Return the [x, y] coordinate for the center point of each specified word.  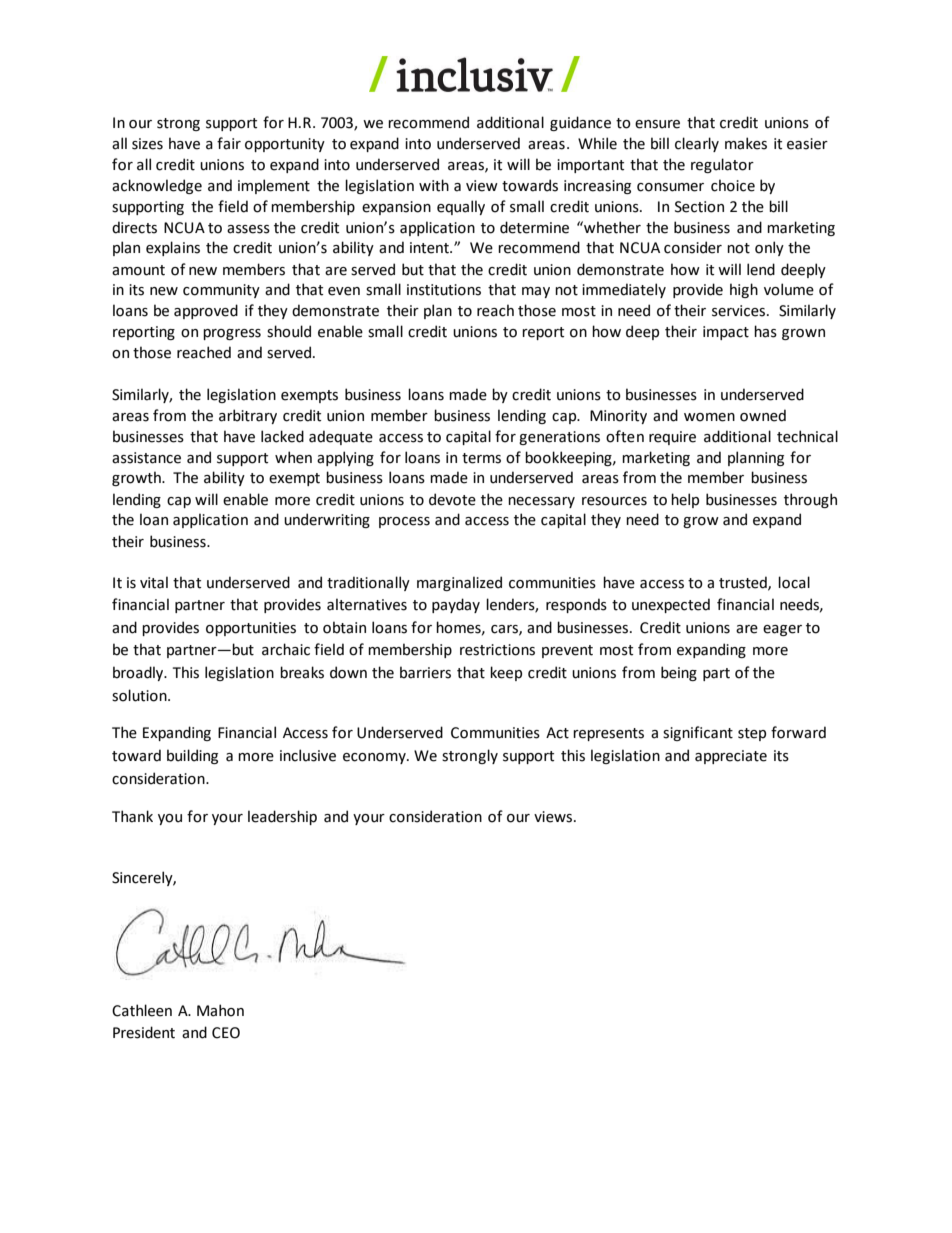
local [794, 582]
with [434, 185]
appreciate [731, 757]
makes [746, 143]
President [144, 1032]
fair [229, 143]
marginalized [459, 583]
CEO [226, 1033]
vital [154, 582]
